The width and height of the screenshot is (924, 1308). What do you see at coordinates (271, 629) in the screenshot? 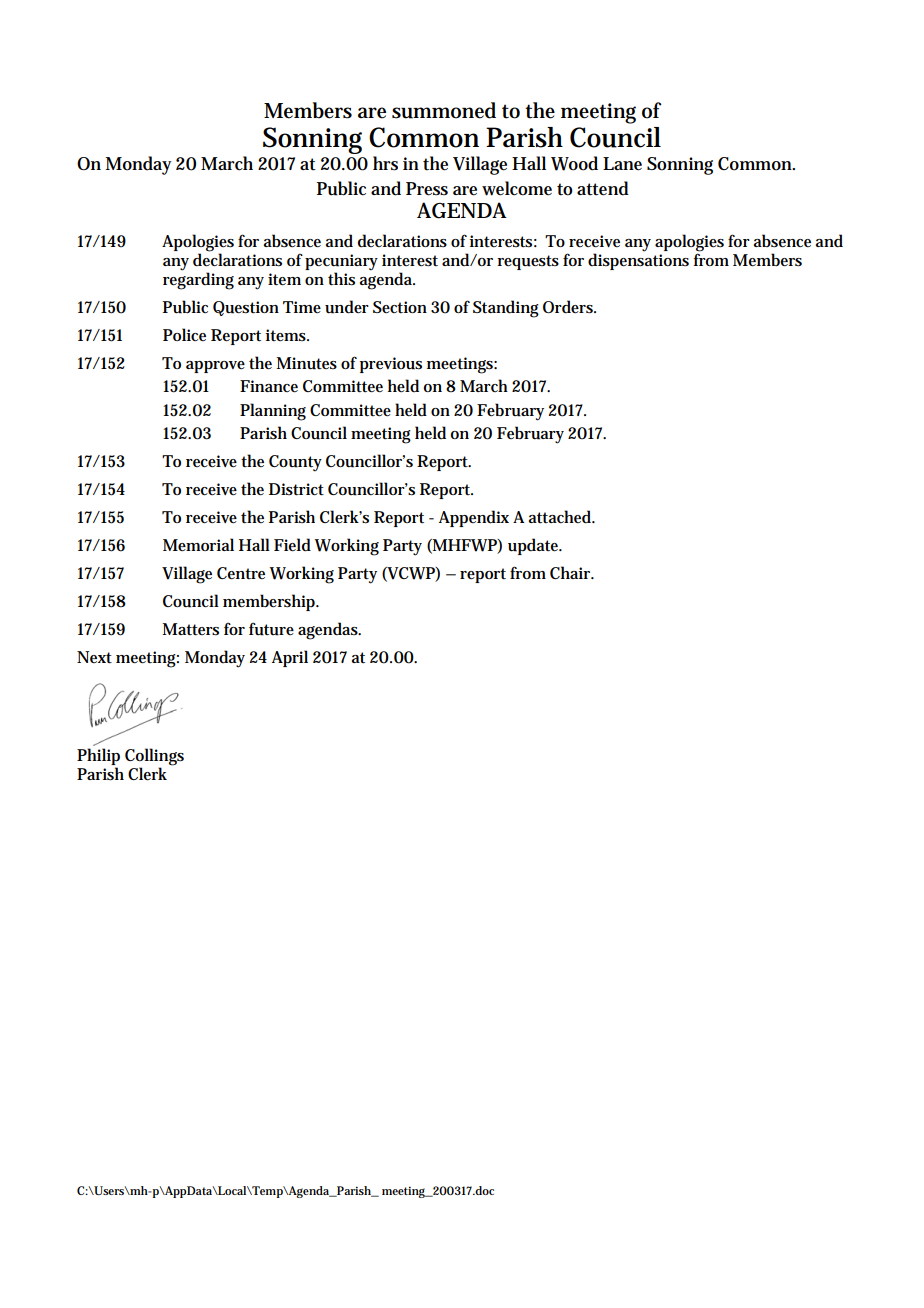
I see `future` at bounding box center [271, 629].
